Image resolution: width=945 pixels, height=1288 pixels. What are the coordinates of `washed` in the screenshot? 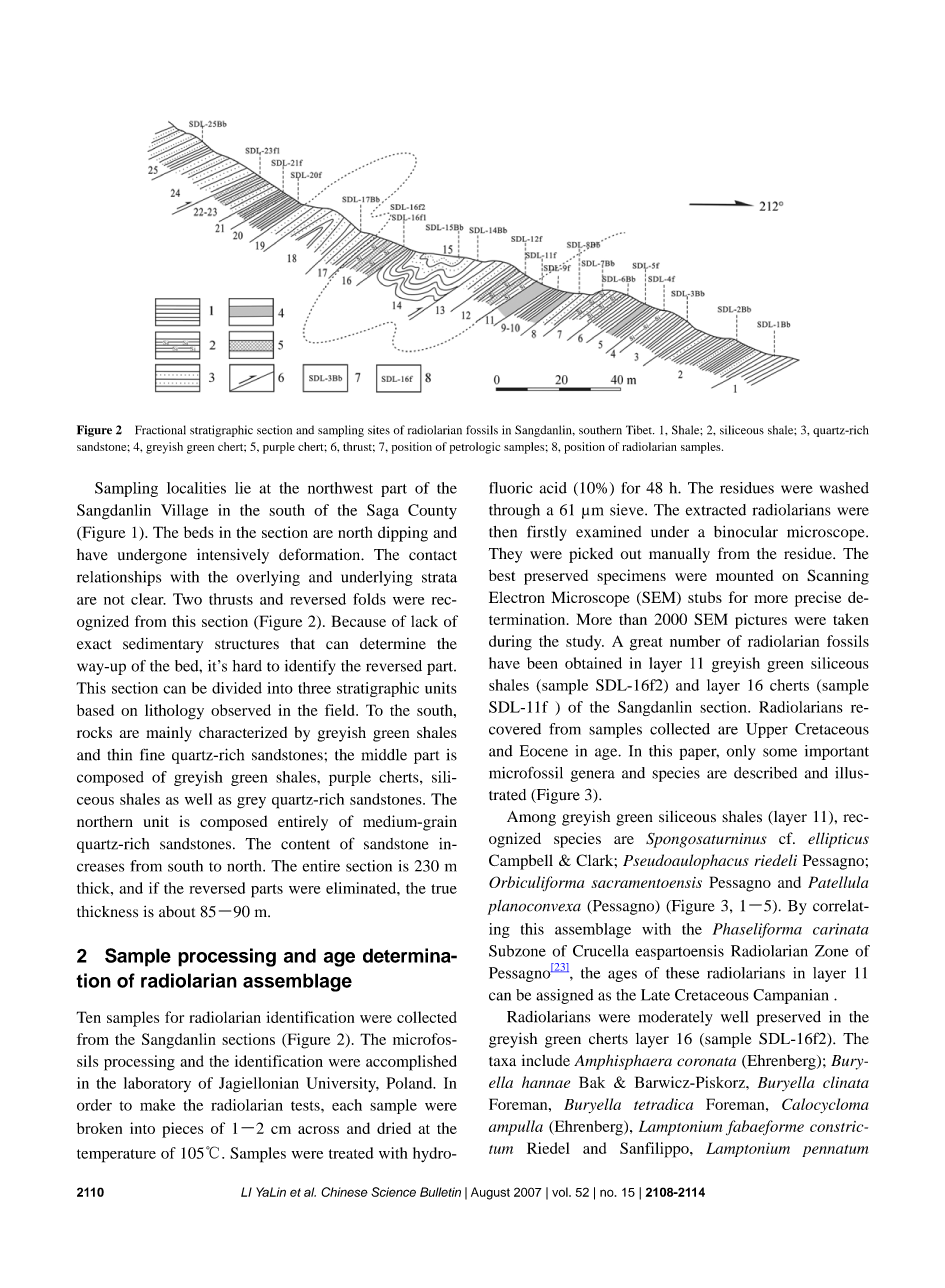 It's located at (844, 488).
